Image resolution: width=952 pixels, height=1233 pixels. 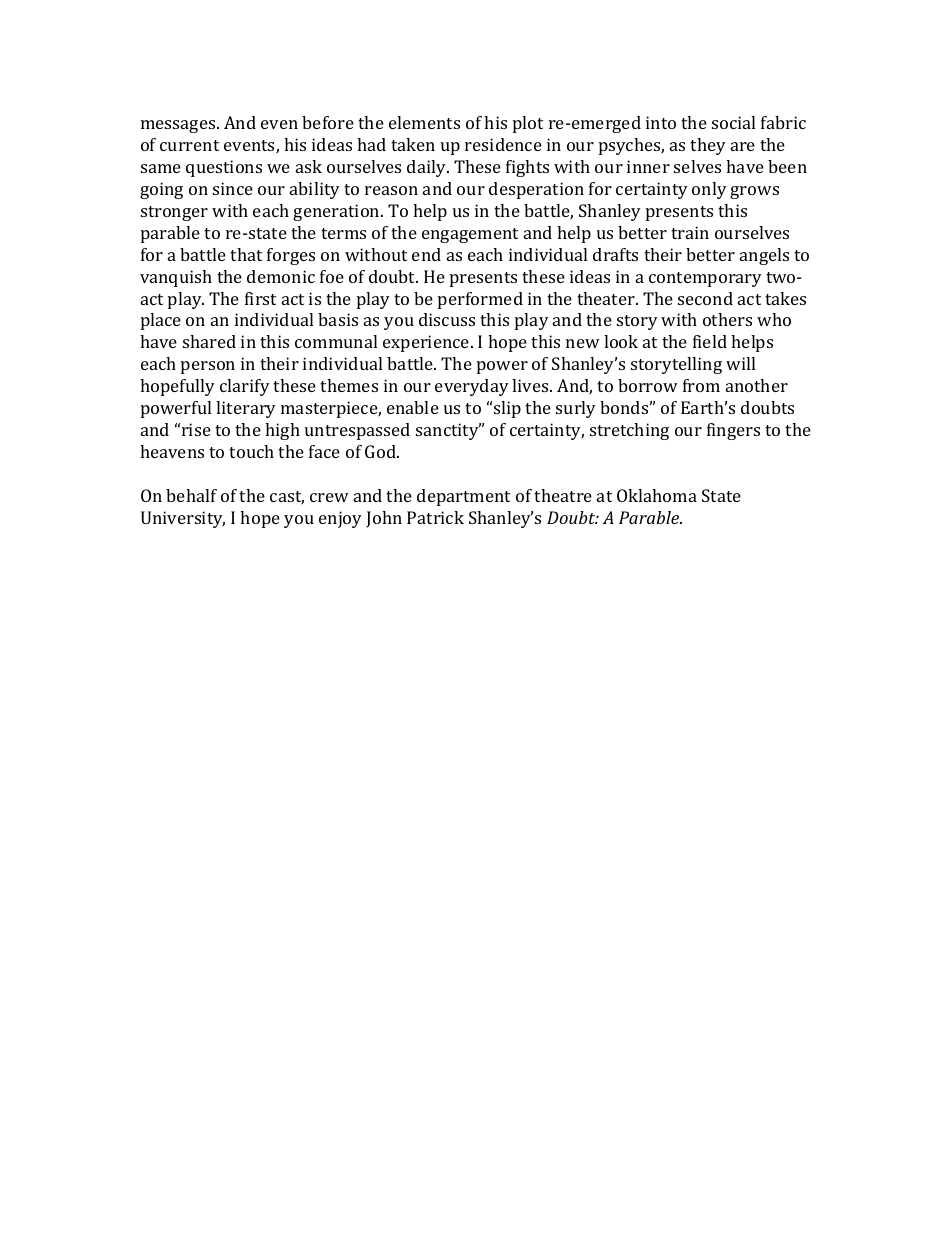 I want to click on behalf, so click(x=191, y=495).
